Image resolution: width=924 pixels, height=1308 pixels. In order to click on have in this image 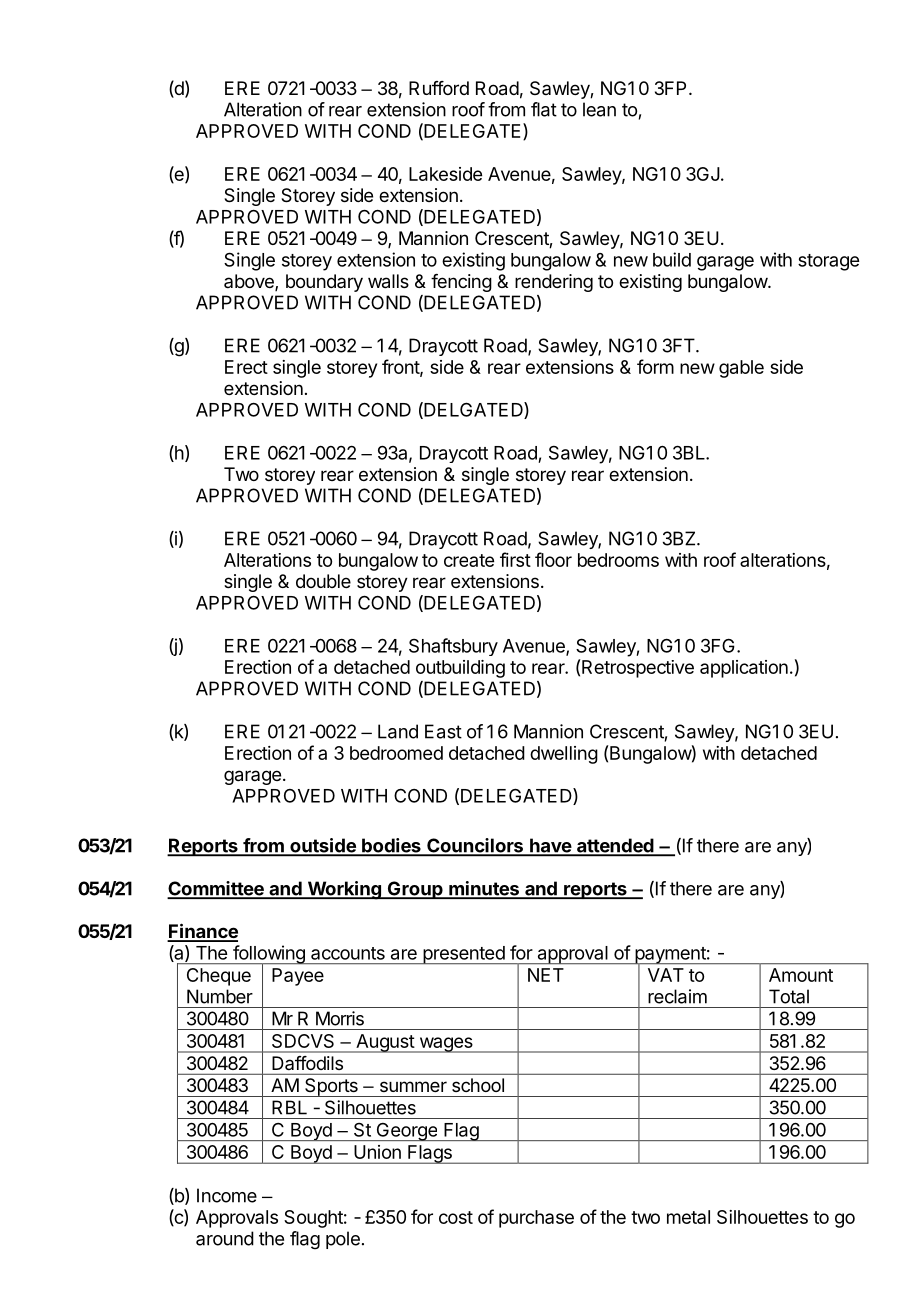, I will do `click(550, 846)`.
